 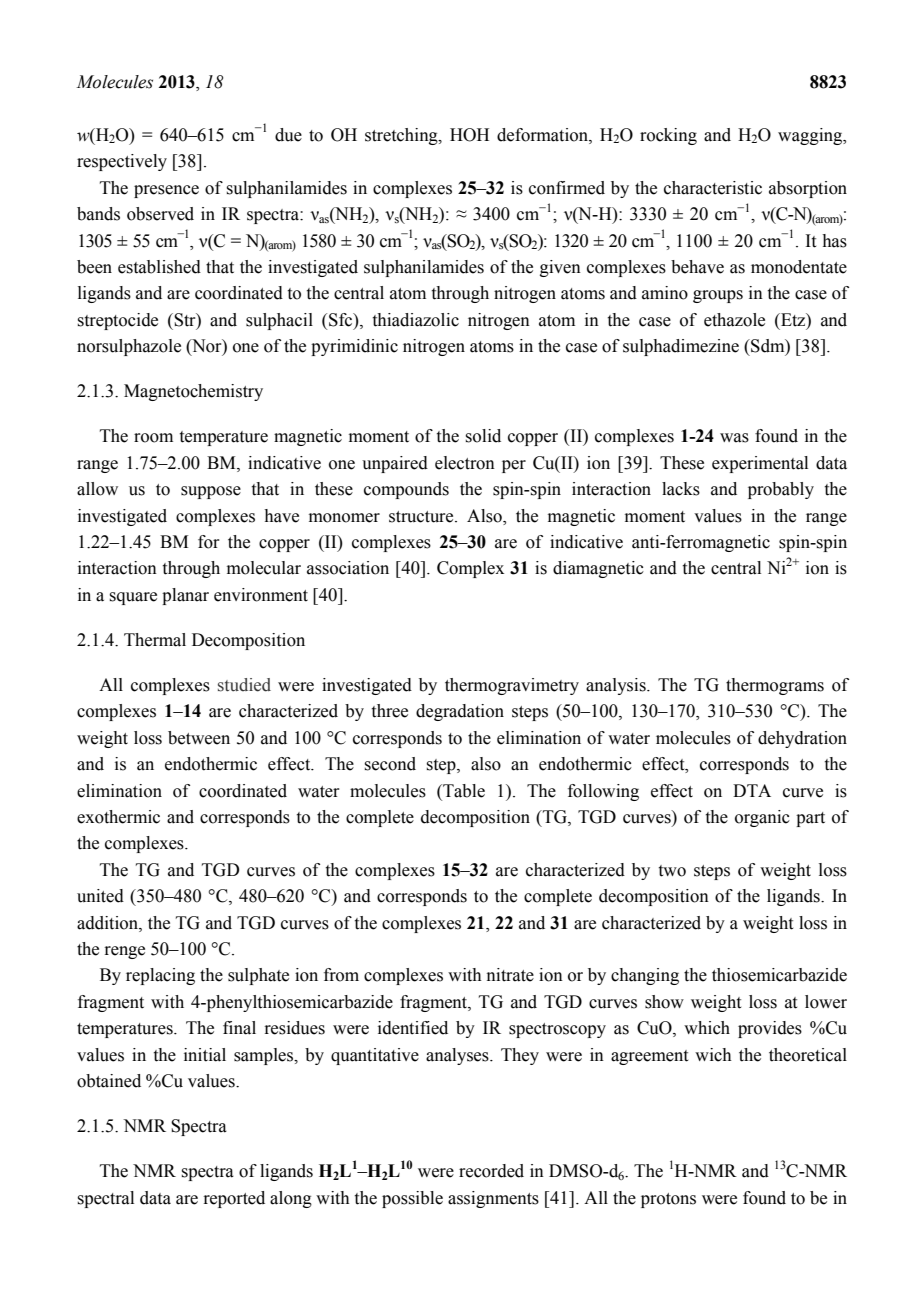 What do you see at coordinates (713, 188) in the screenshot?
I see `characteristic` at bounding box center [713, 188].
